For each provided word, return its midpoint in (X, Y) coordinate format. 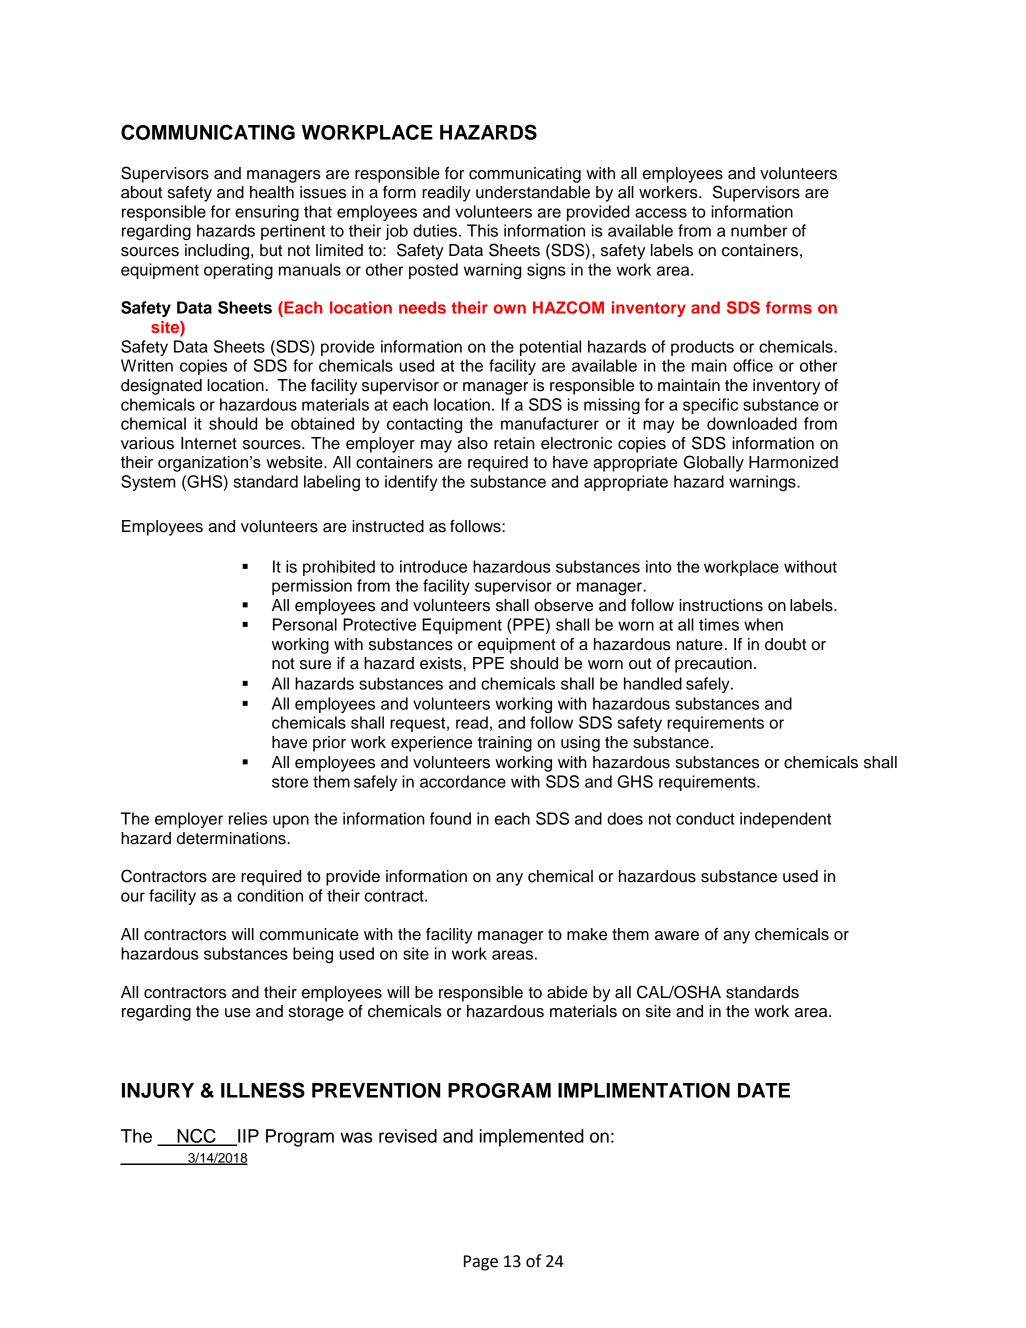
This (482, 230)
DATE (764, 1090)
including (218, 252)
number (759, 230)
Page (481, 1263)
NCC (196, 1137)
